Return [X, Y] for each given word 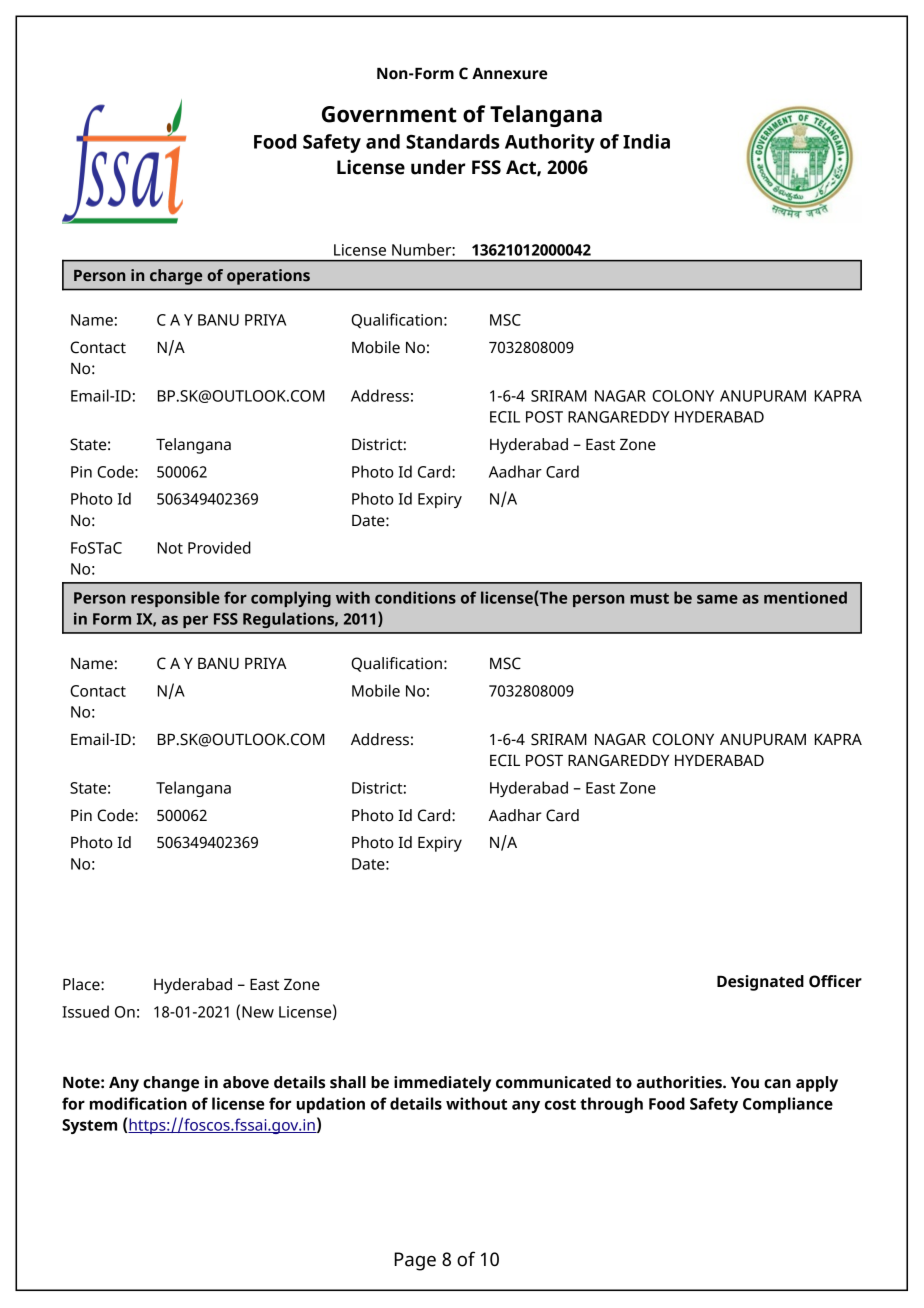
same [717, 599]
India [646, 141]
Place [82, 984]
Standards [453, 141]
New [258, 1012]
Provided [219, 547]
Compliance [788, 1105]
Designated [760, 983]
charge [176, 277]
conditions [415, 597]
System [89, 1126]
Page [415, 1261]
